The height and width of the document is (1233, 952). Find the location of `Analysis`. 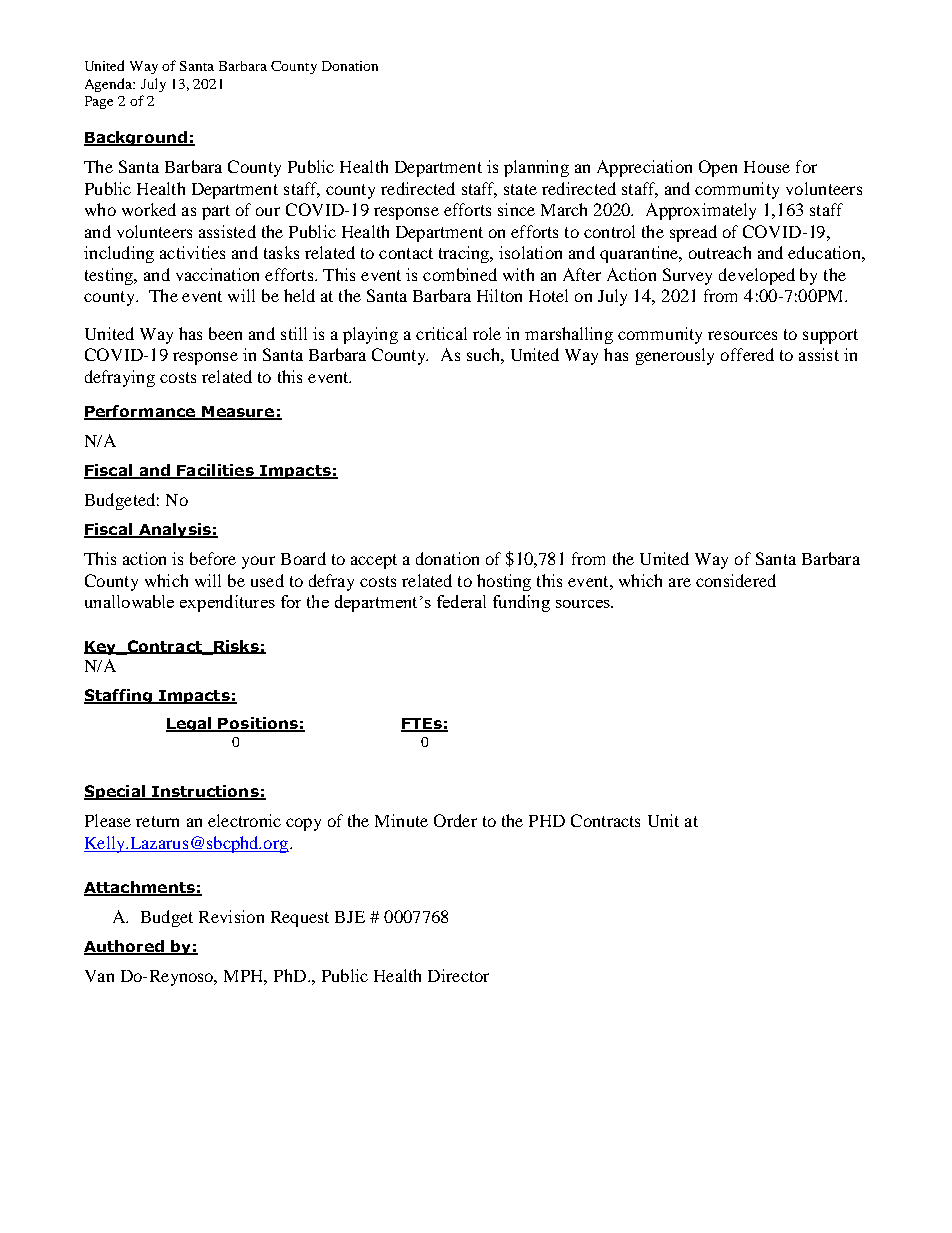

Analysis is located at coordinates (175, 530).
